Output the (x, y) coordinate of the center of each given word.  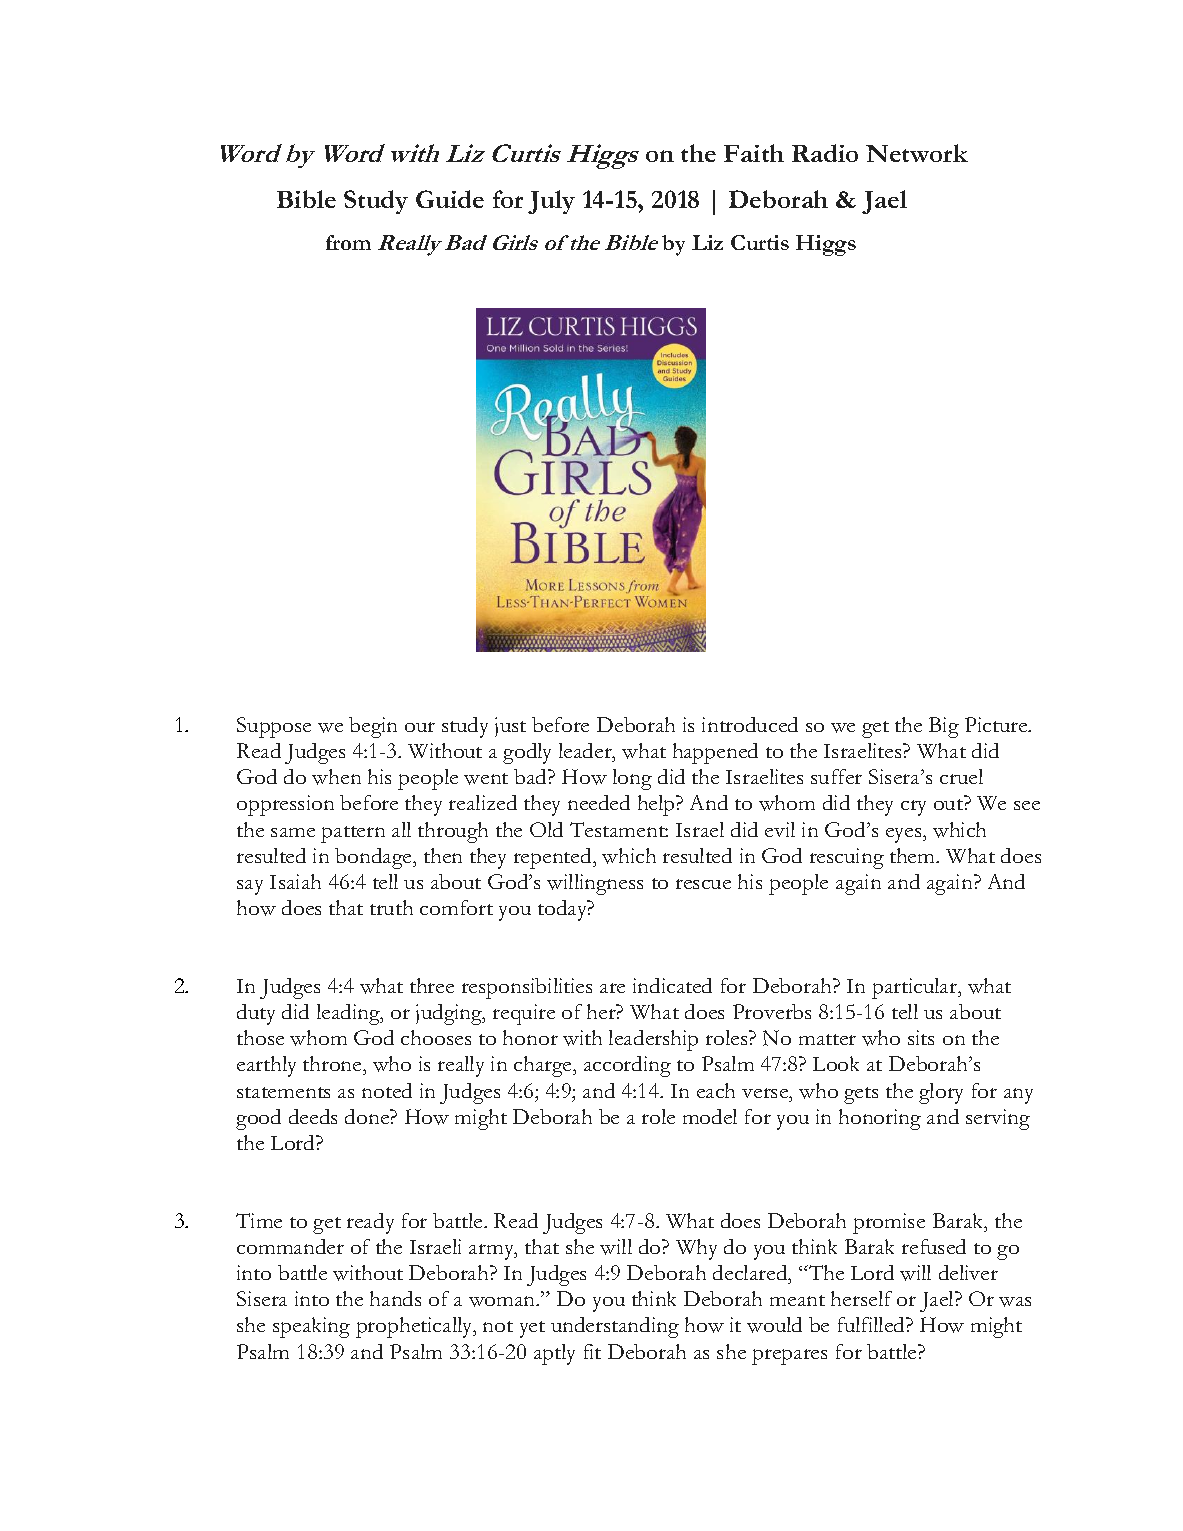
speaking (311, 1327)
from (348, 242)
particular (916, 988)
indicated (672, 985)
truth (391, 907)
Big (944, 727)
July (551, 202)
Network (917, 153)
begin (373, 727)
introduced (750, 724)
